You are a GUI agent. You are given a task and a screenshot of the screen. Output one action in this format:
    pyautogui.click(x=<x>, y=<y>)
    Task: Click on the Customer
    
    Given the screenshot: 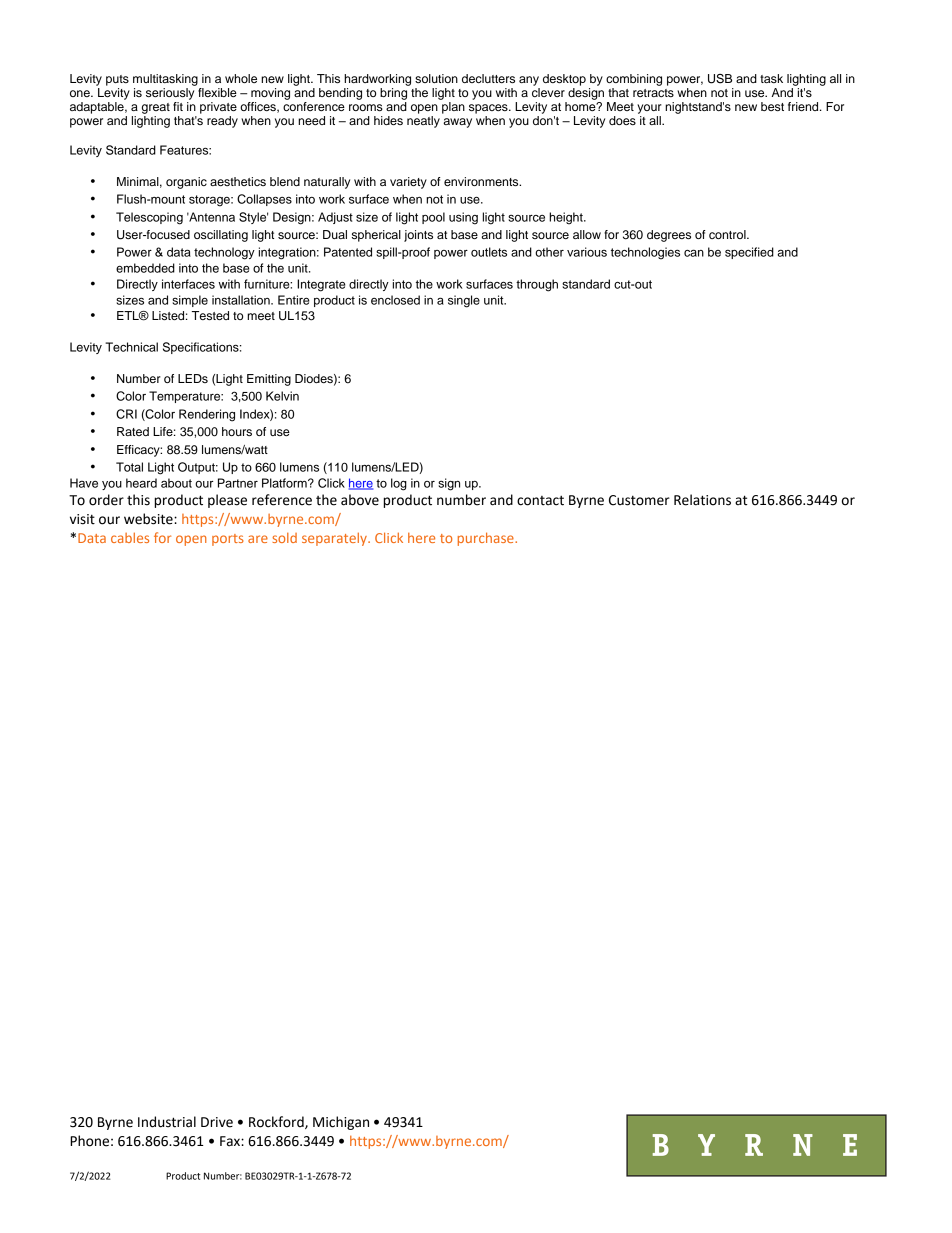 What is the action you would take?
    pyautogui.click(x=639, y=500)
